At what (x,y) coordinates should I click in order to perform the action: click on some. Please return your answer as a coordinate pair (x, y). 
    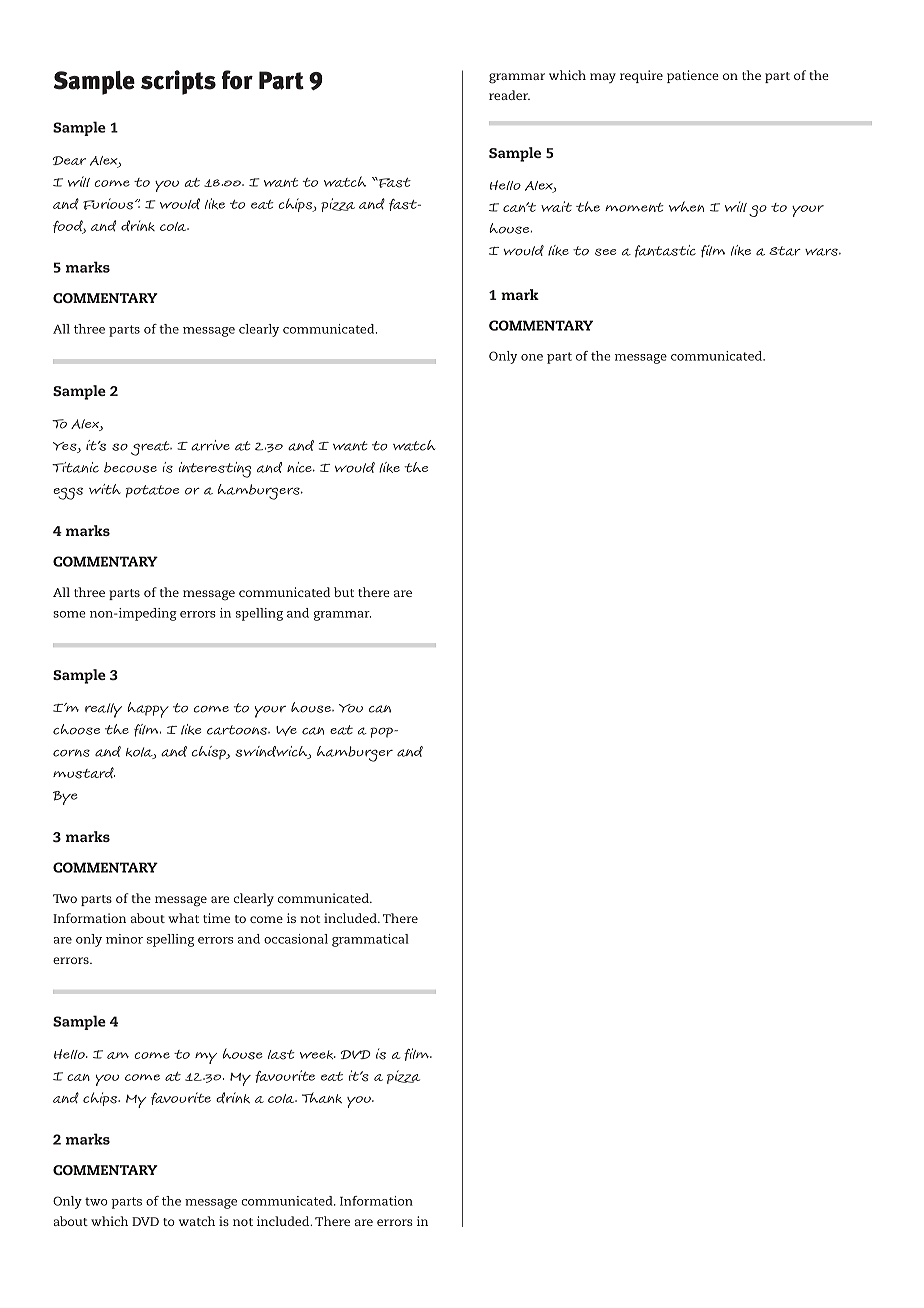
    Looking at the image, I should click on (69, 614).
